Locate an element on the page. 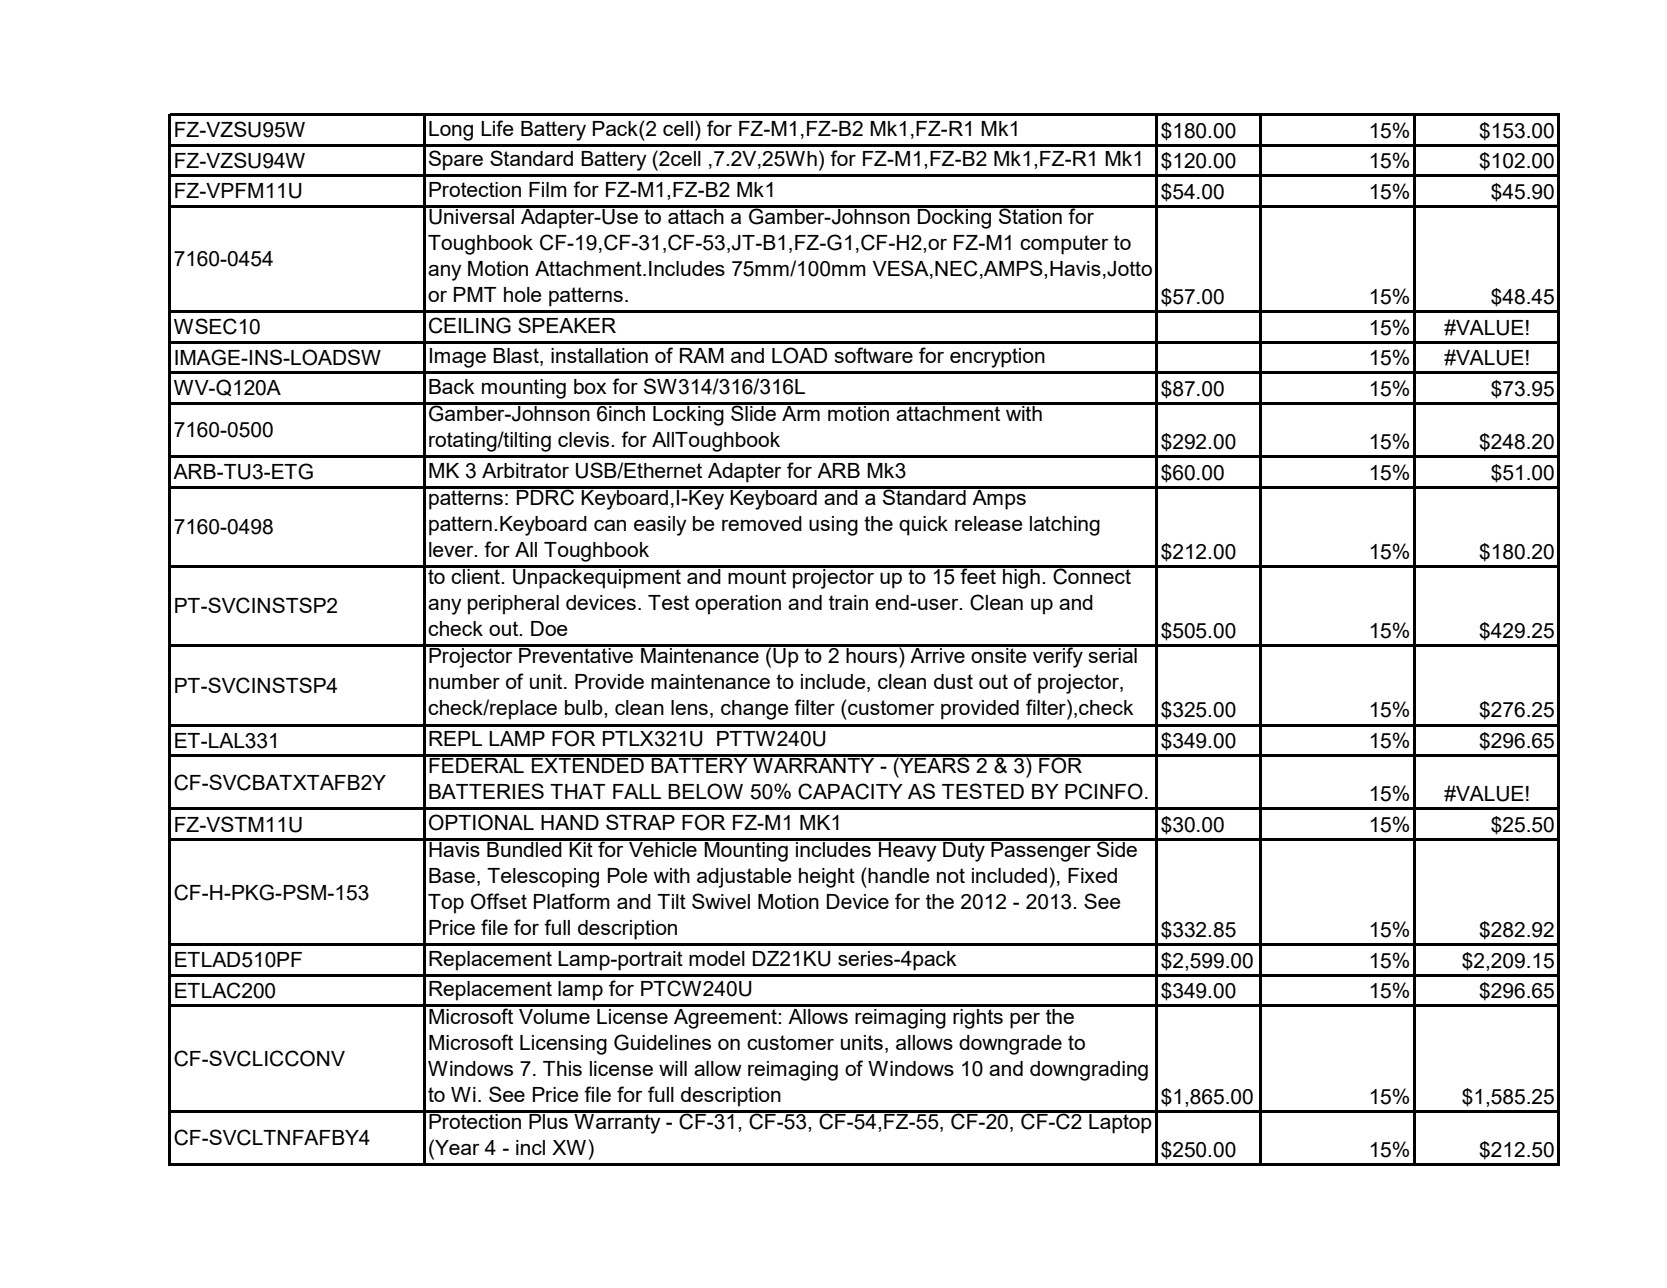  Plus is located at coordinates (548, 1120).
